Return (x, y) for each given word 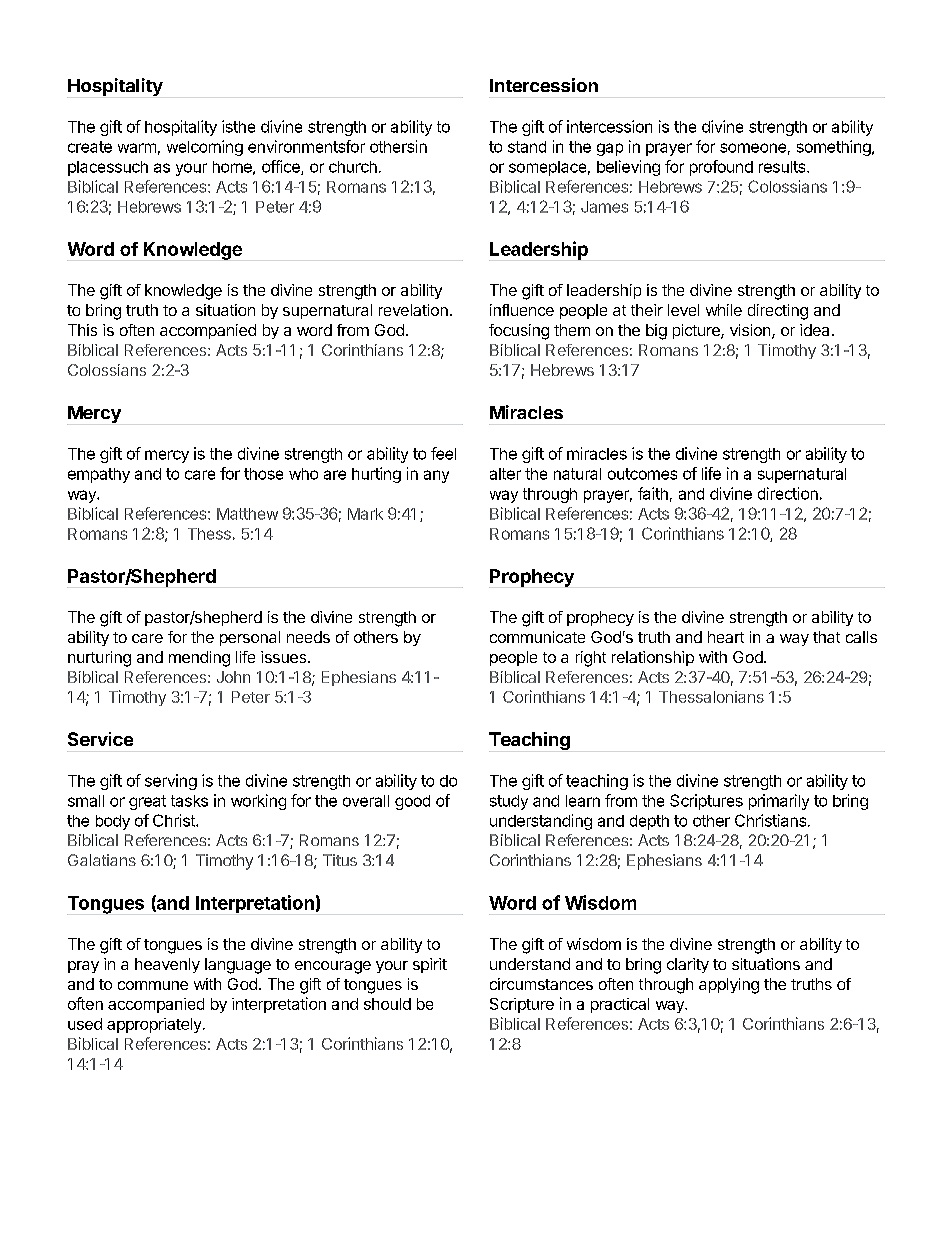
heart (726, 637)
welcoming (205, 148)
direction (788, 493)
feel (443, 453)
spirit (430, 965)
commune (153, 985)
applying (729, 986)
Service (100, 739)
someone (753, 148)
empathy (99, 475)
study (509, 802)
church (353, 167)
